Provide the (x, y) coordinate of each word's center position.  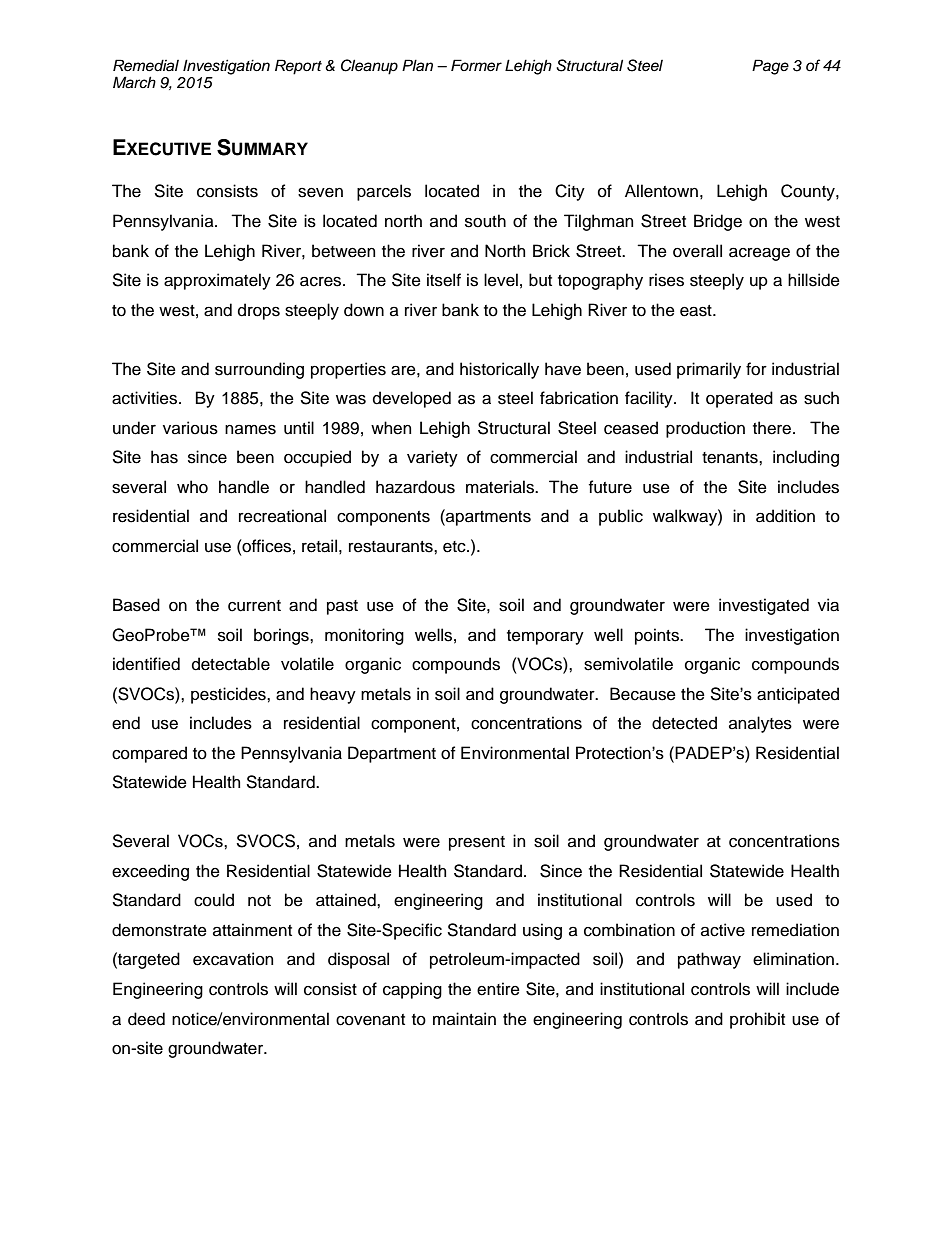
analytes (760, 724)
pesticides (229, 695)
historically (499, 370)
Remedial (146, 65)
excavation (233, 959)
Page (770, 67)
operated (739, 399)
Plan (417, 65)
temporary (545, 637)
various (190, 428)
